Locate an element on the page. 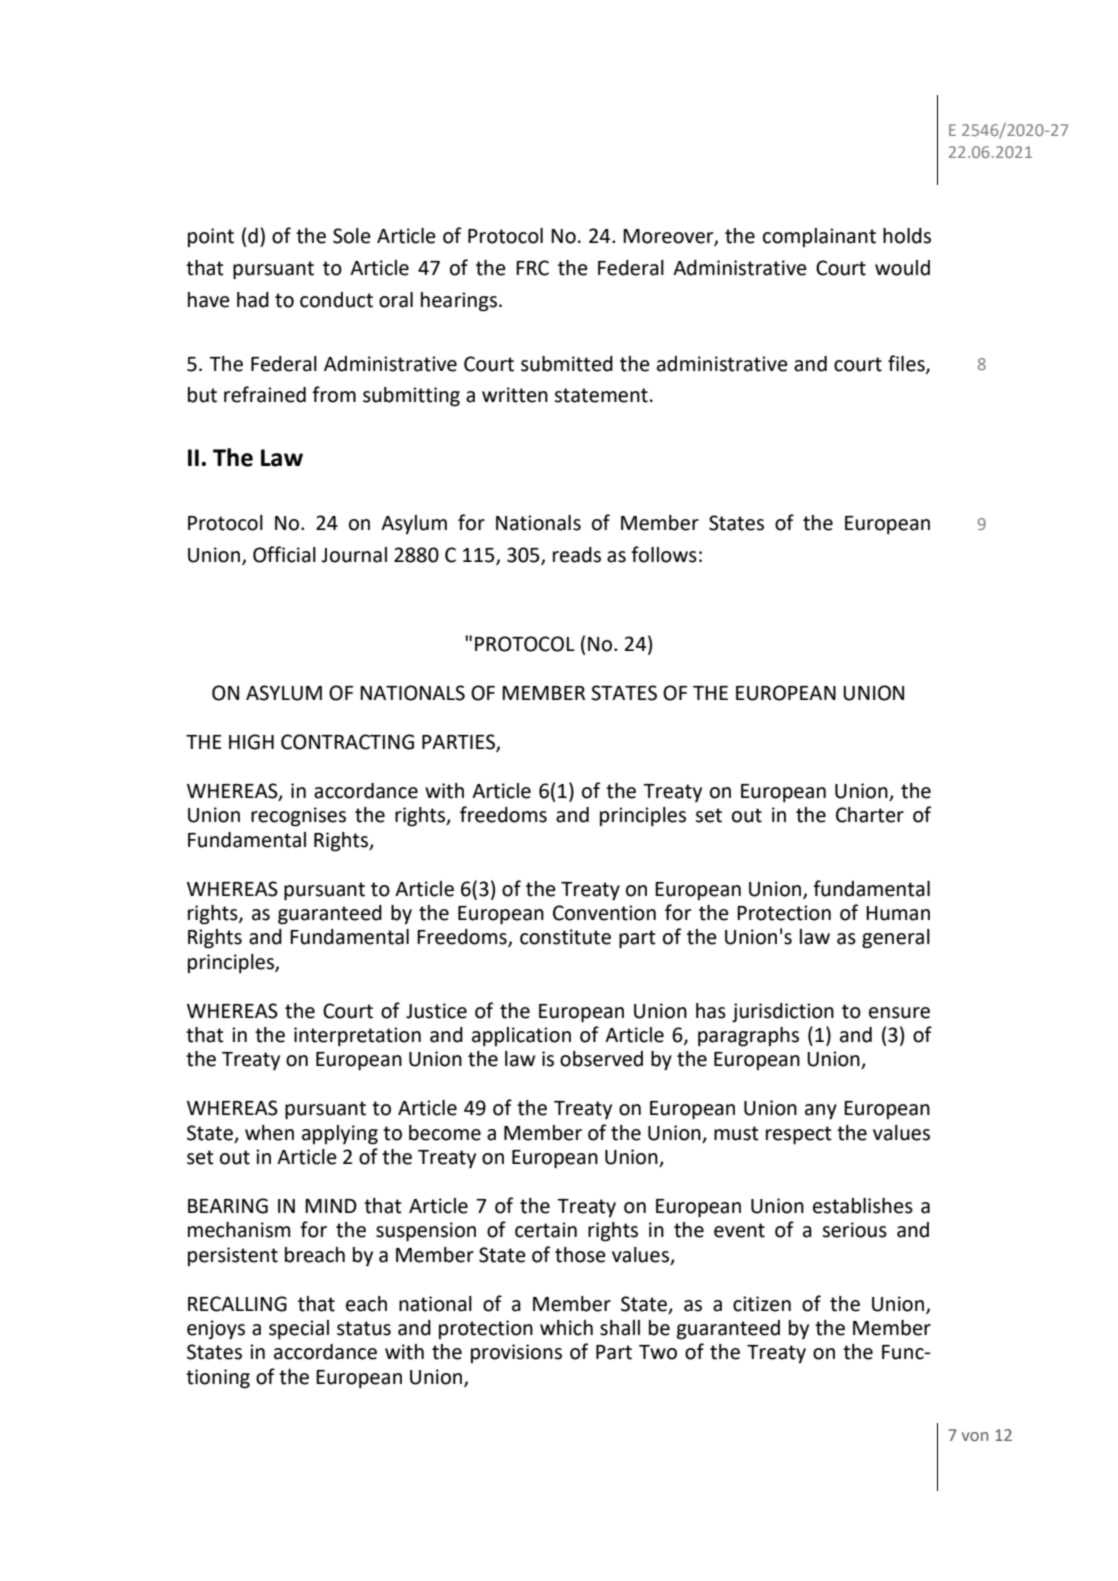 This page has width=1118, height=1581. any is located at coordinates (821, 1112).
